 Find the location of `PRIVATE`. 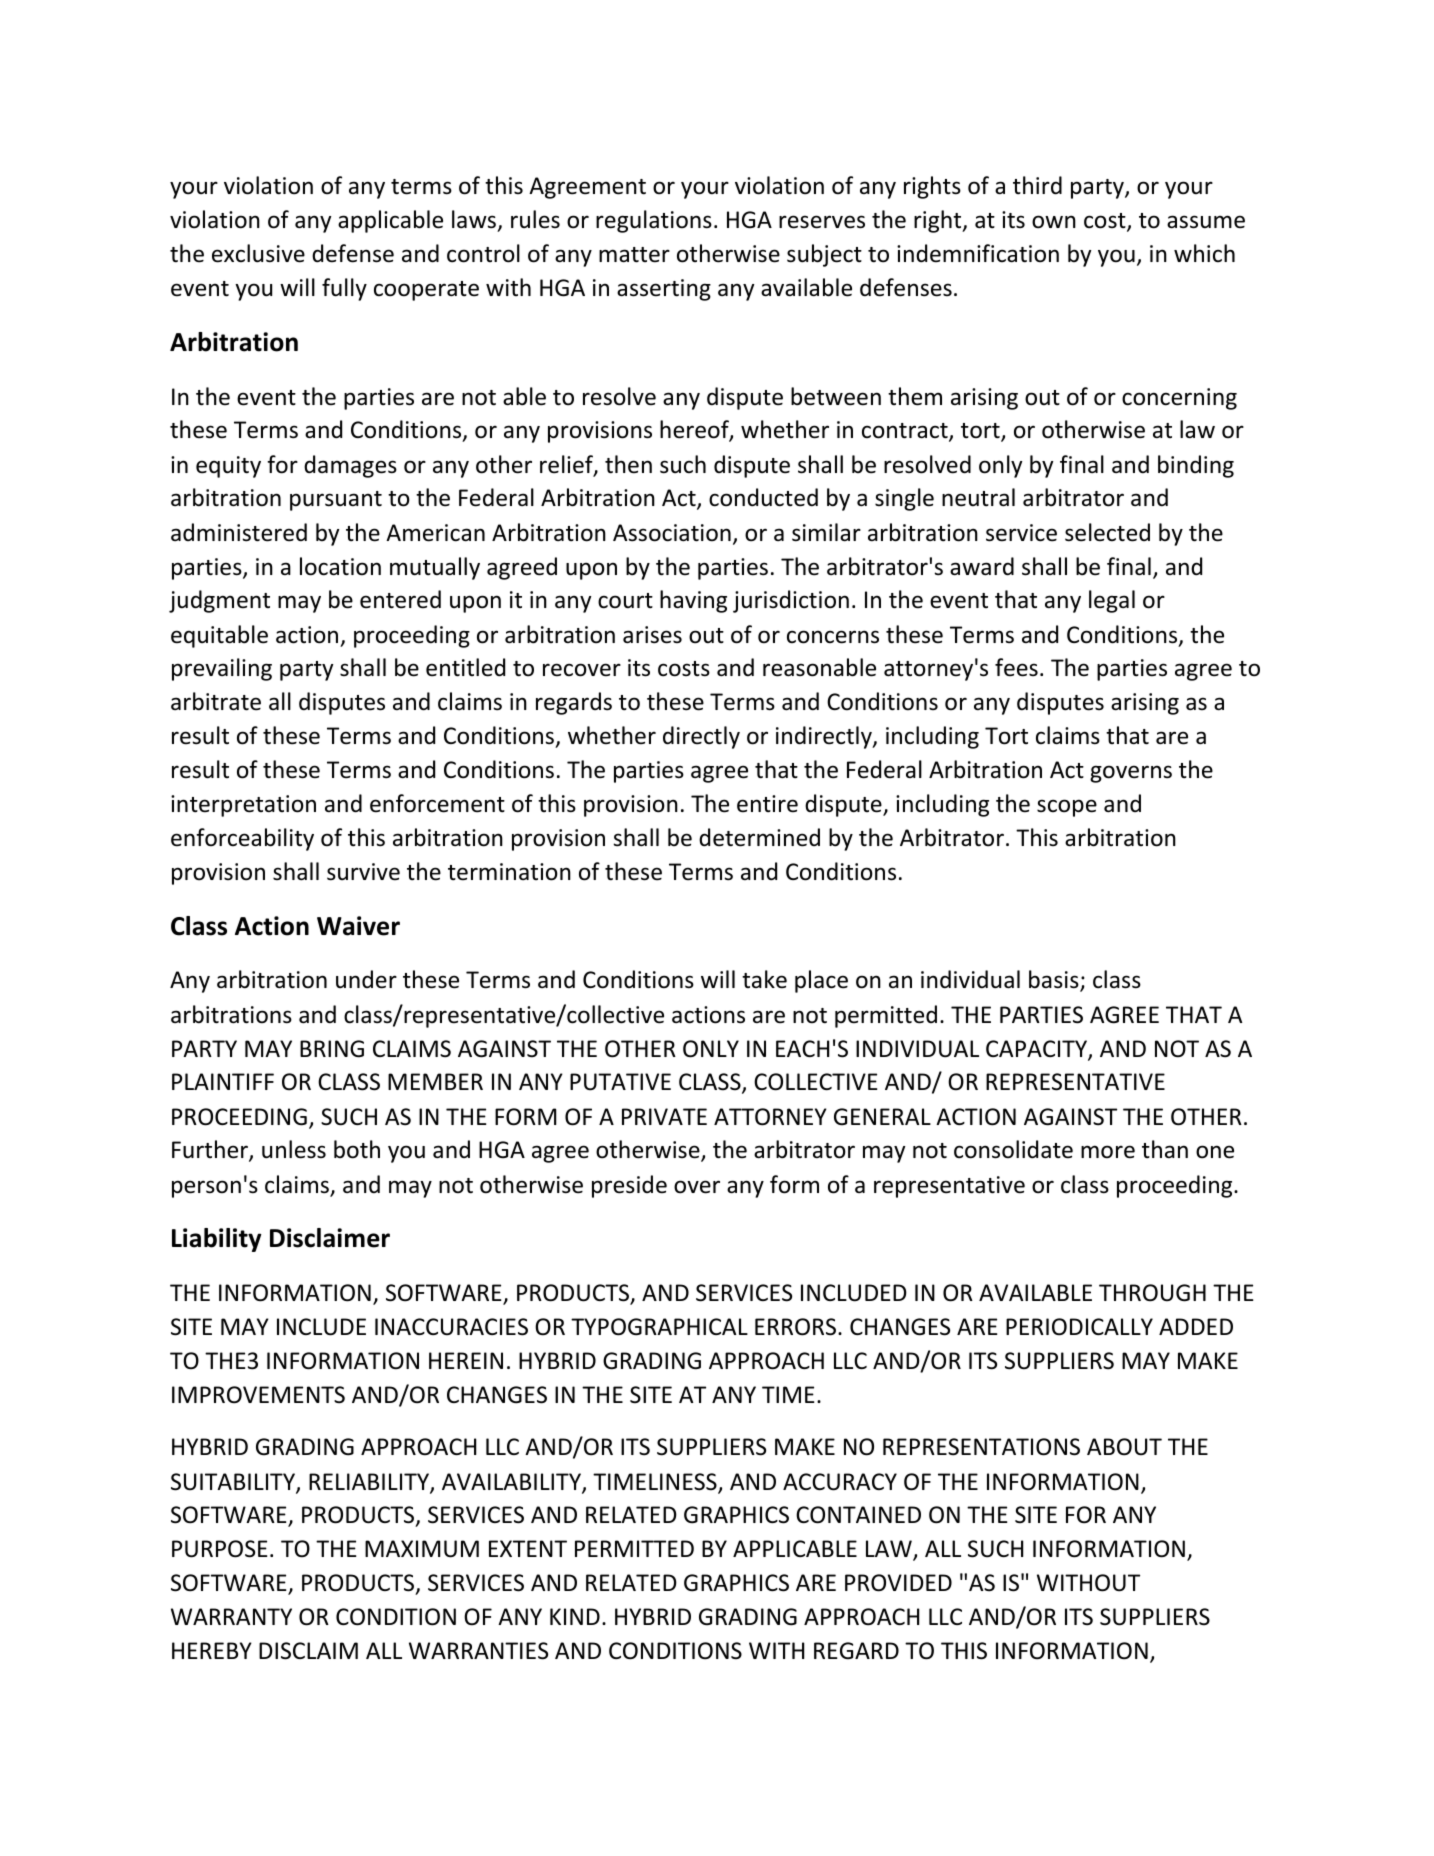

PRIVATE is located at coordinates (664, 1116).
